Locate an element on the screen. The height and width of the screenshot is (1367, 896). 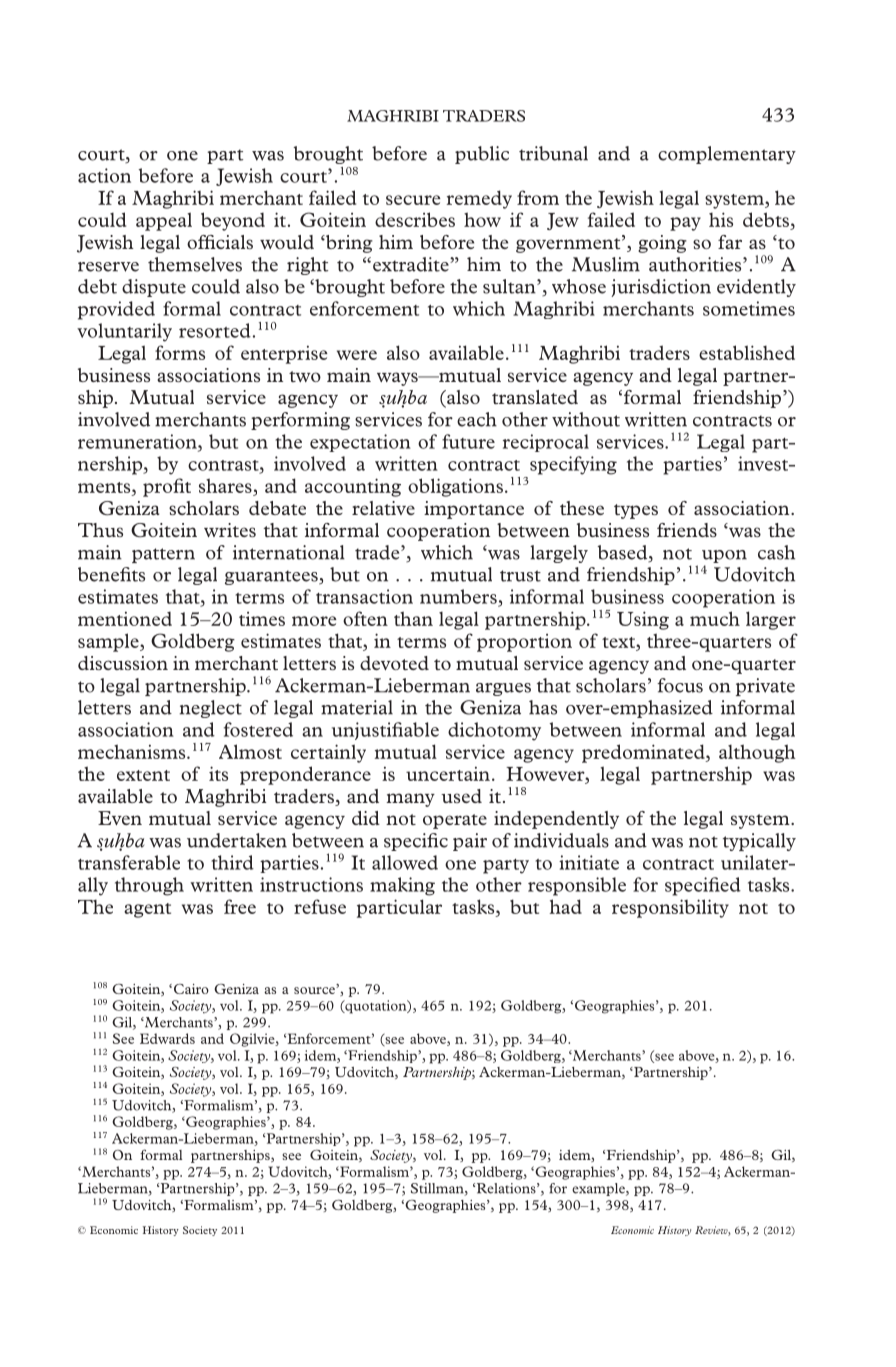
much is located at coordinates (715, 618).
